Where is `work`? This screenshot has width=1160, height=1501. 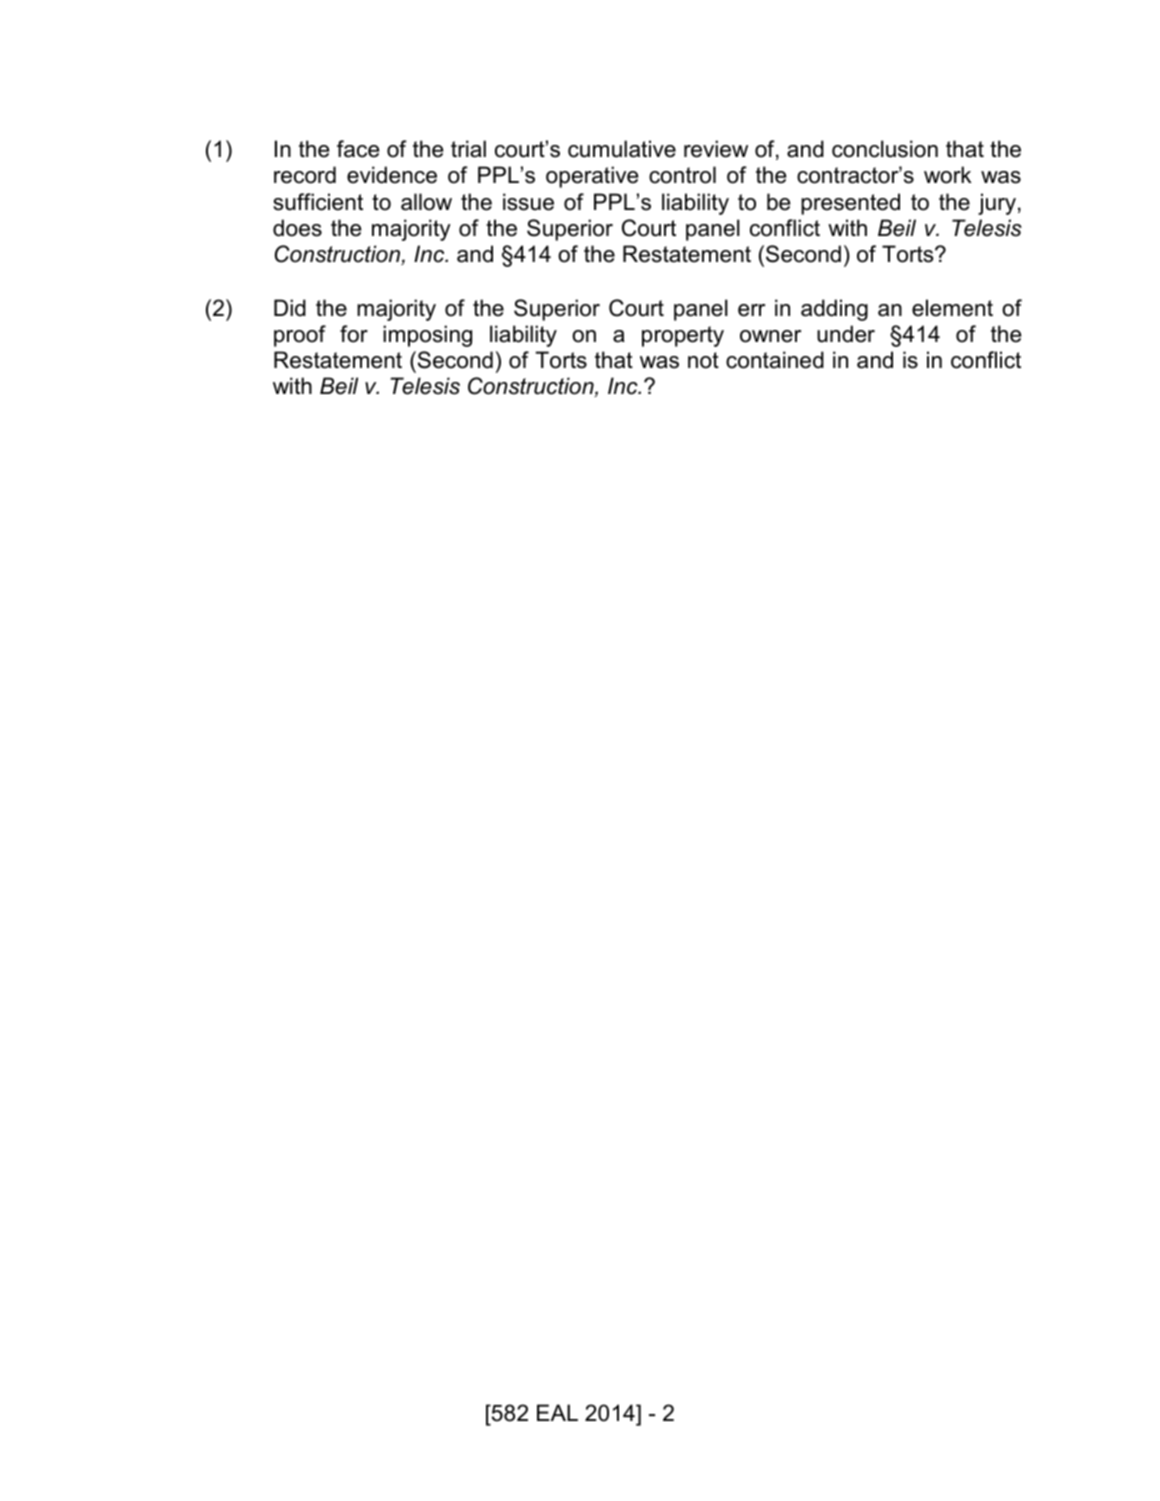 work is located at coordinates (948, 175).
